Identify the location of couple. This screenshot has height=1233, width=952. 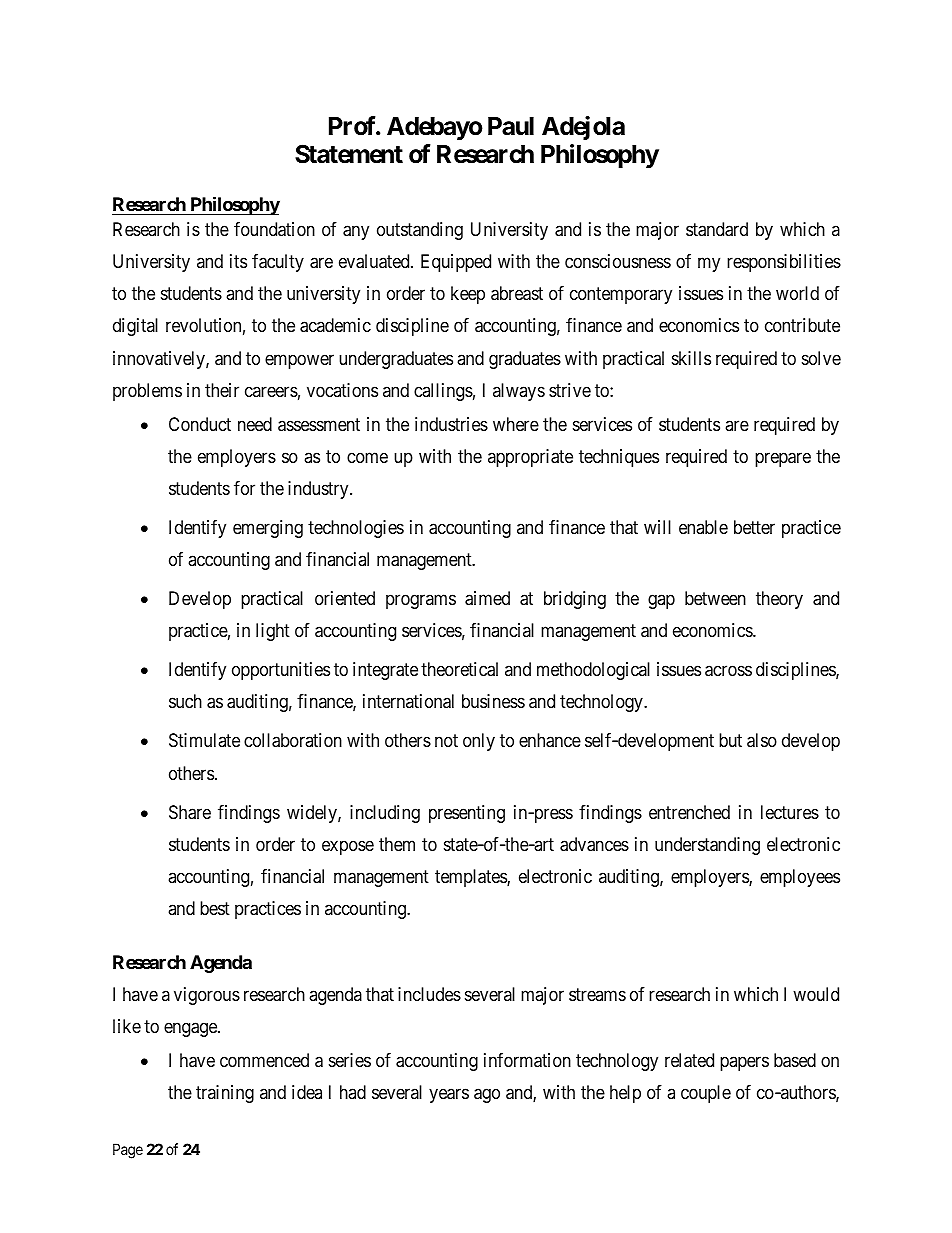
(706, 1094).
